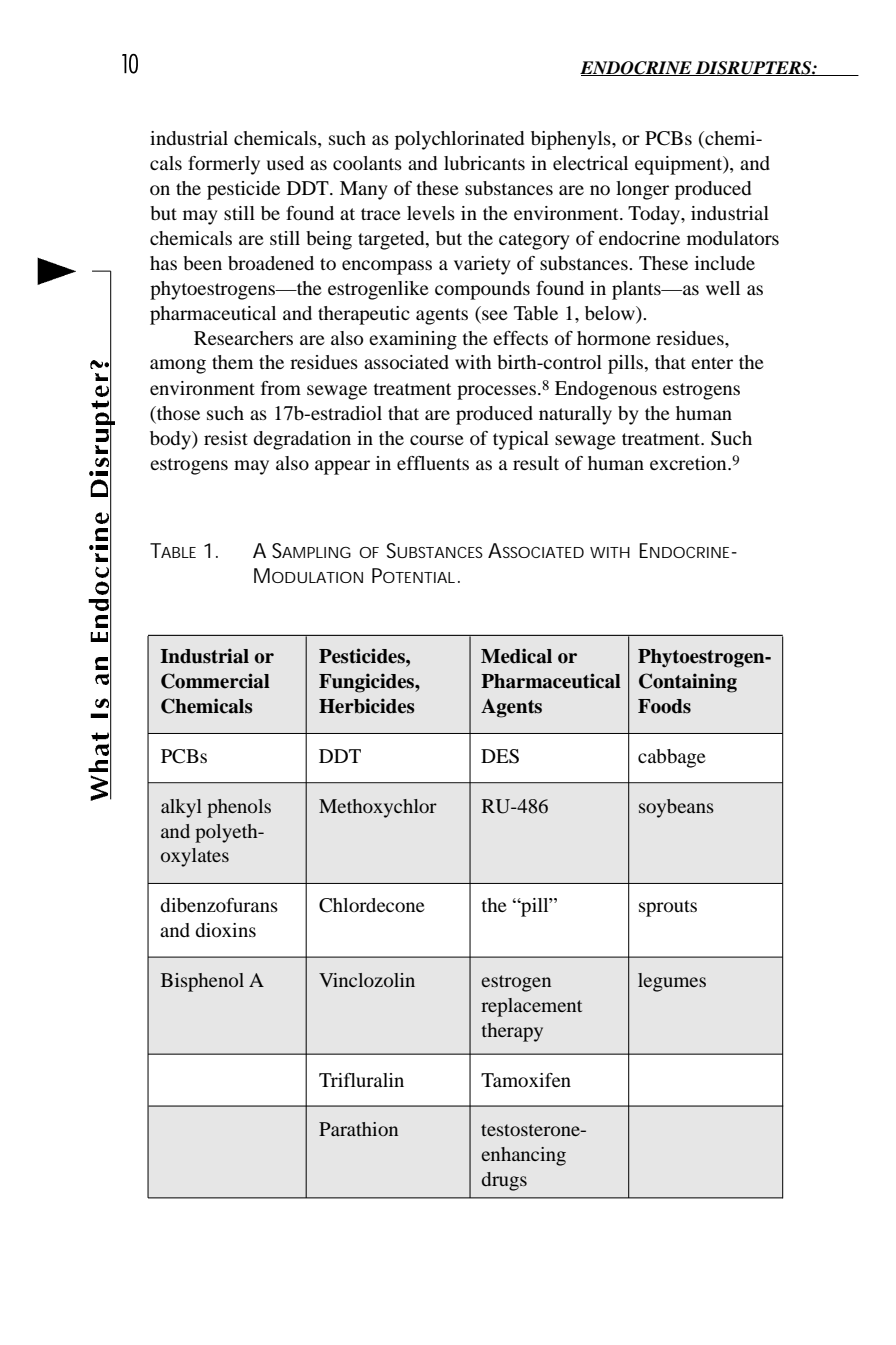 The width and height of the screenshot is (896, 1345). What do you see at coordinates (367, 706) in the screenshot?
I see `Herbicides` at bounding box center [367, 706].
